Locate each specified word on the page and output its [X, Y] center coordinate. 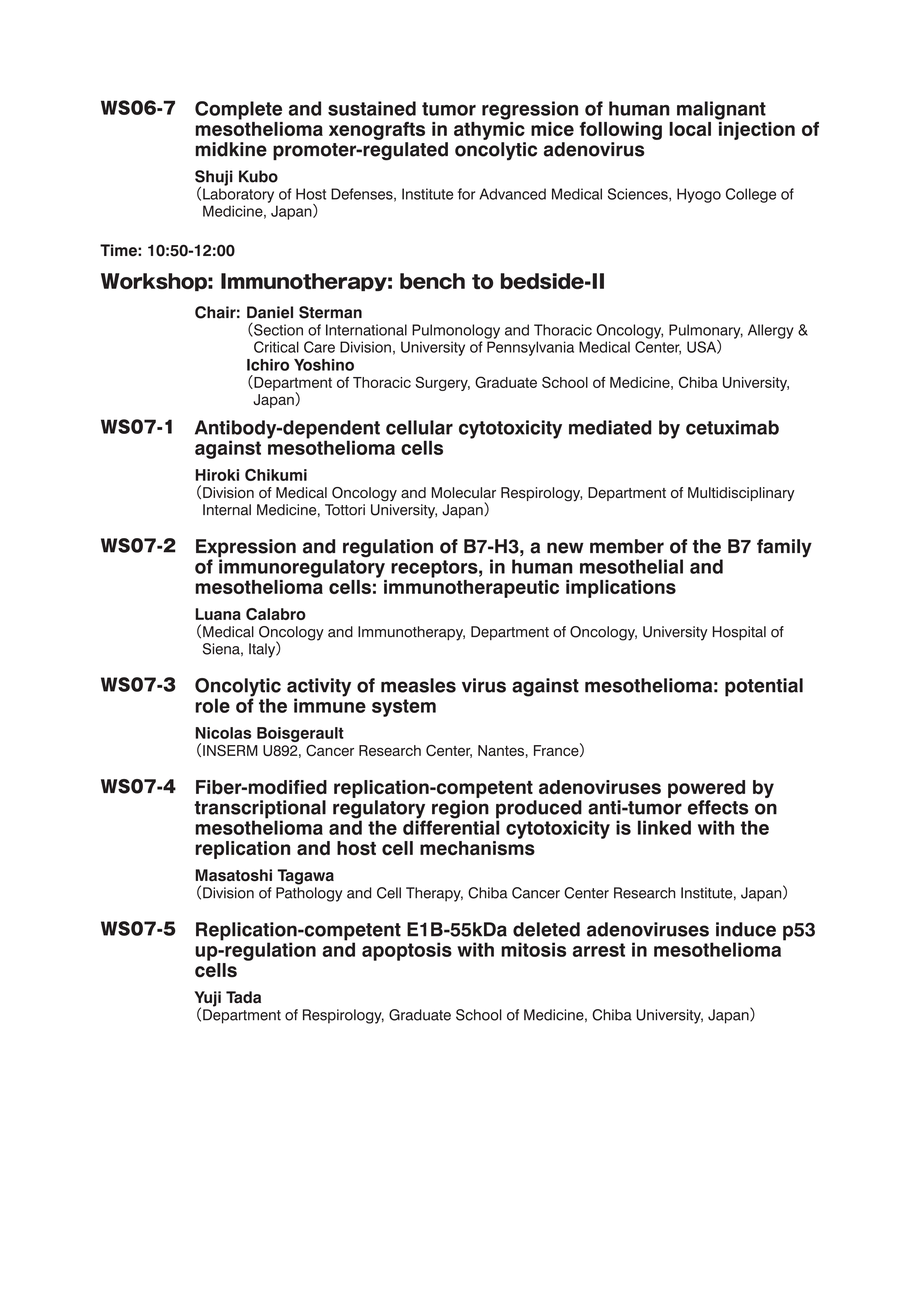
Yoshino [324, 365]
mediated [610, 427]
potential [764, 687]
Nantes [501, 750]
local [690, 129]
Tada [243, 997]
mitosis [533, 949]
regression [530, 110]
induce [746, 929]
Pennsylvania [530, 348]
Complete [238, 110]
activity [319, 688]
